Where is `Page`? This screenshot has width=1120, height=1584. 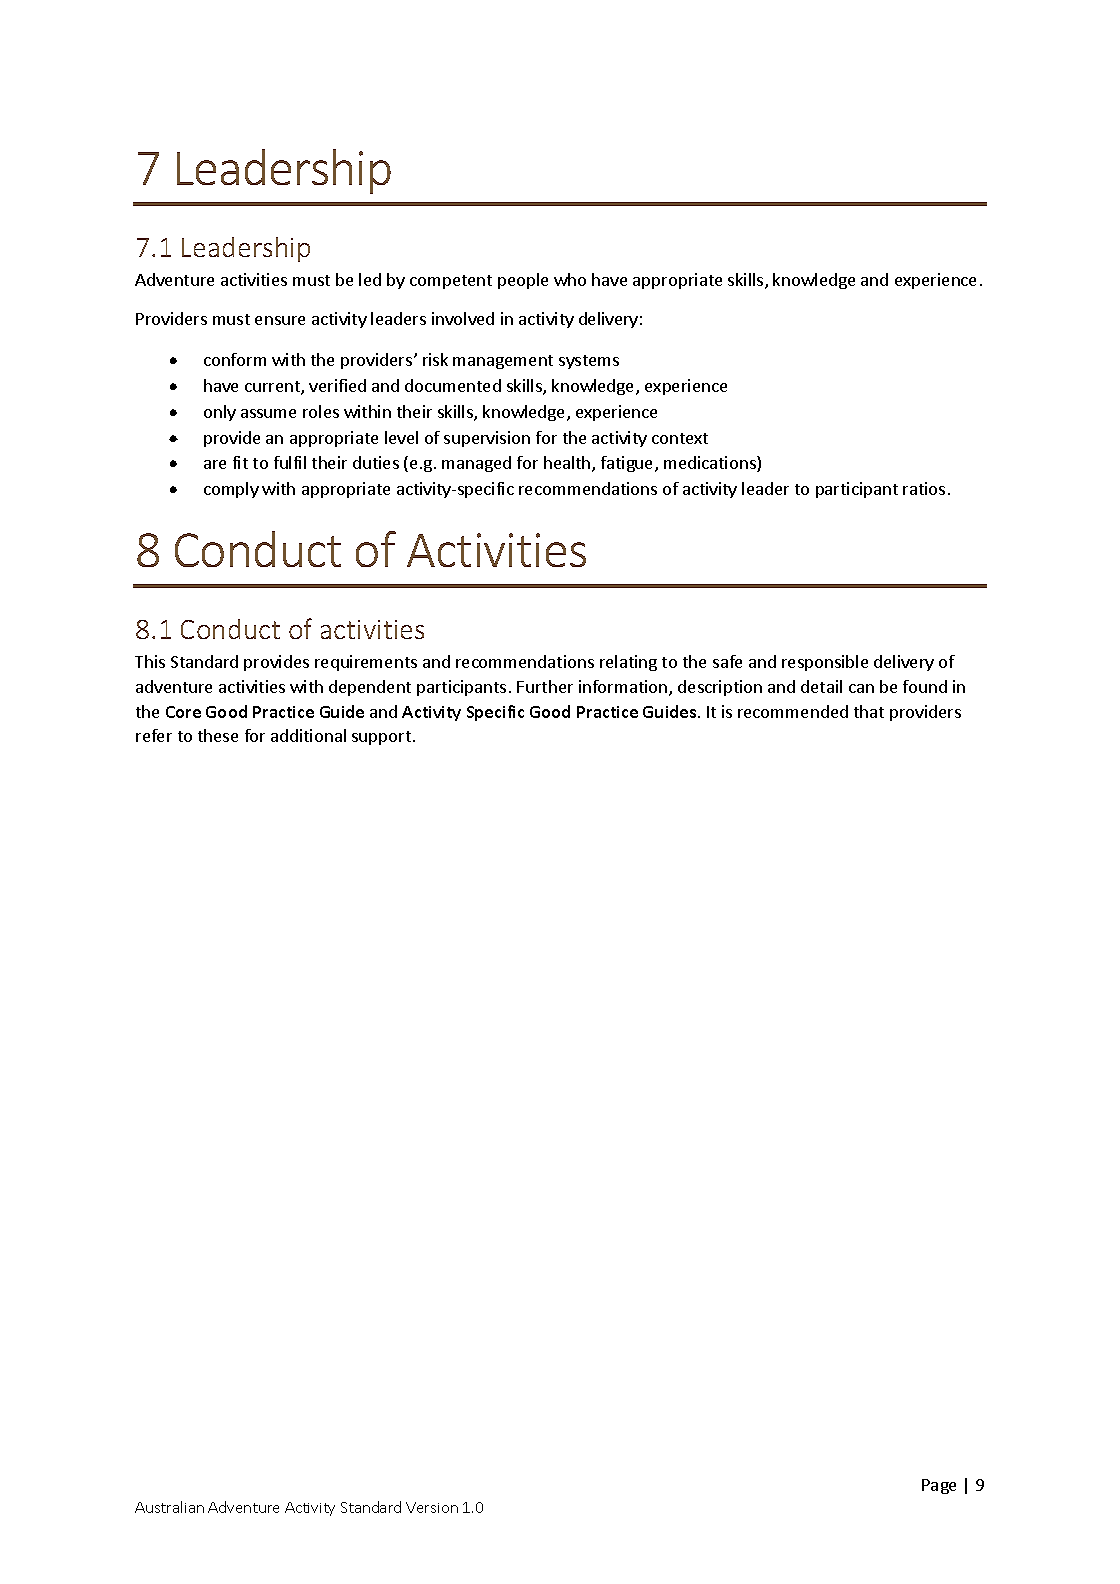 Page is located at coordinates (939, 1486).
